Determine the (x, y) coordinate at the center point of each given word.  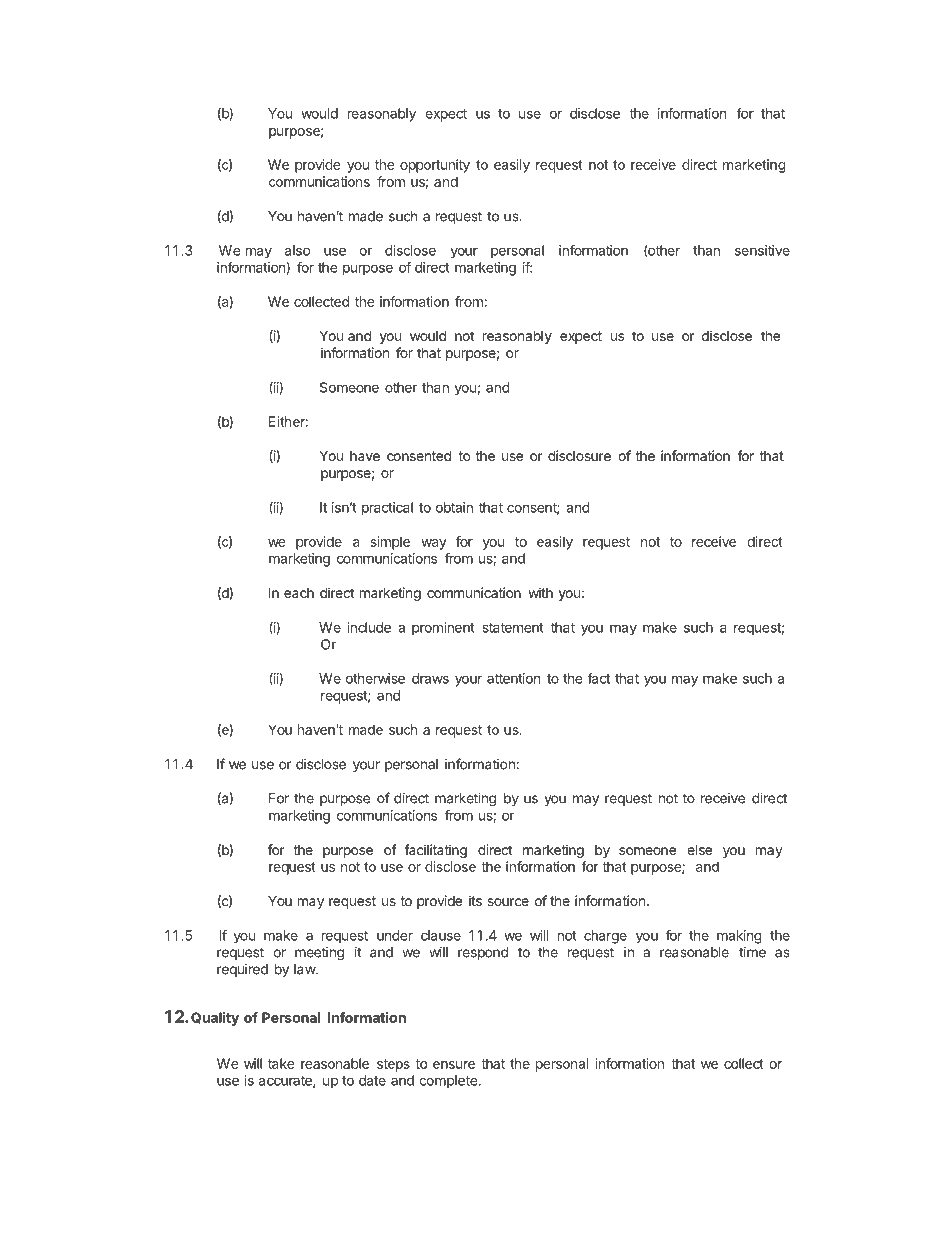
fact (598, 678)
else (699, 849)
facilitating (435, 851)
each (299, 593)
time (752, 952)
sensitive (762, 250)
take (281, 1063)
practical (387, 509)
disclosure (579, 455)
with (540, 592)
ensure (454, 1065)
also (297, 250)
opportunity (435, 166)
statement (513, 628)
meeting (319, 954)
